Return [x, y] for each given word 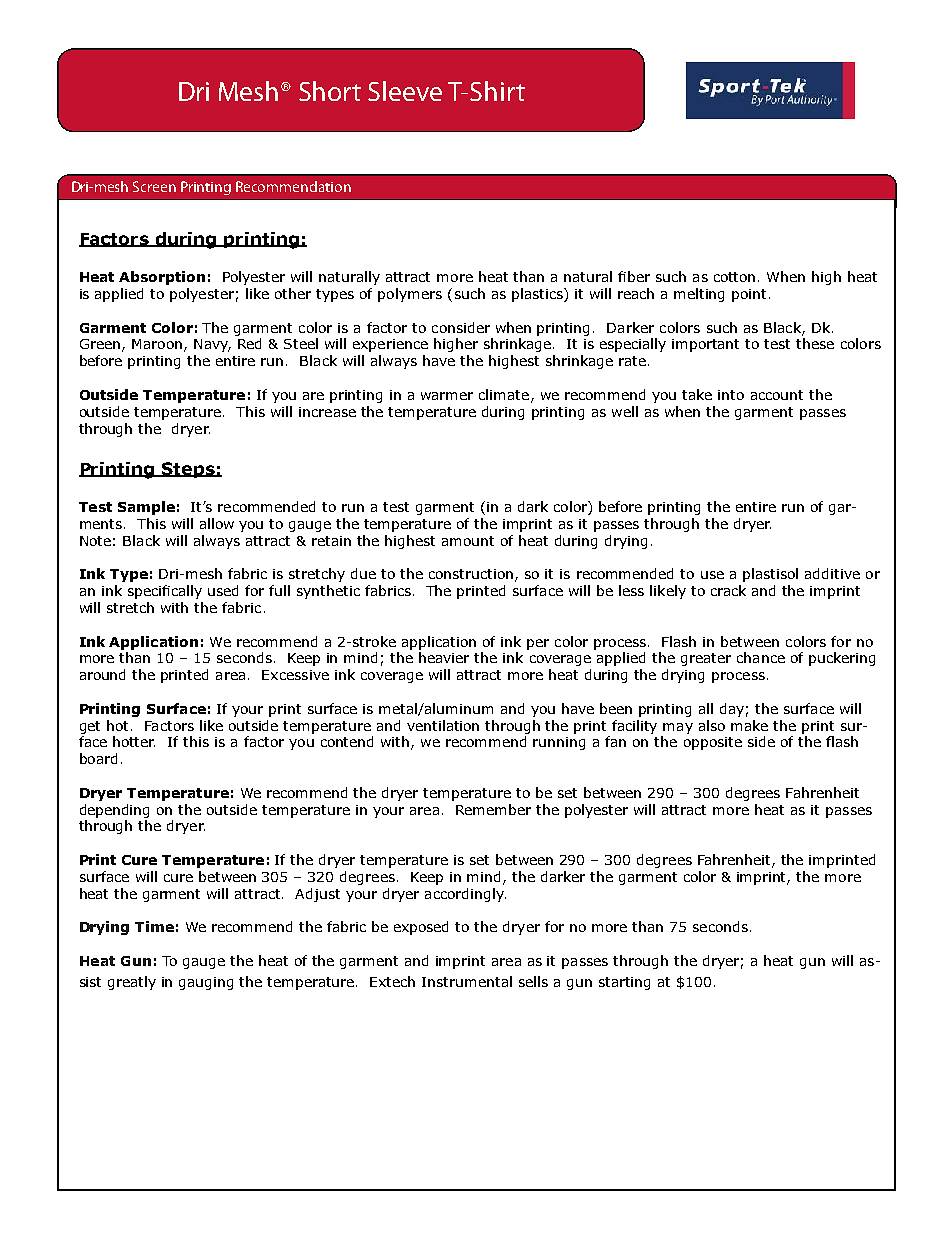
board [98, 758]
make [749, 725]
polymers [410, 295]
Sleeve [405, 91]
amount [468, 541]
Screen [154, 186]
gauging [206, 983]
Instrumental [467, 981]
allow [217, 523]
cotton [734, 277]
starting [624, 983]
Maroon [157, 344]
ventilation [443, 725]
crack [728, 590]
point [751, 295]
